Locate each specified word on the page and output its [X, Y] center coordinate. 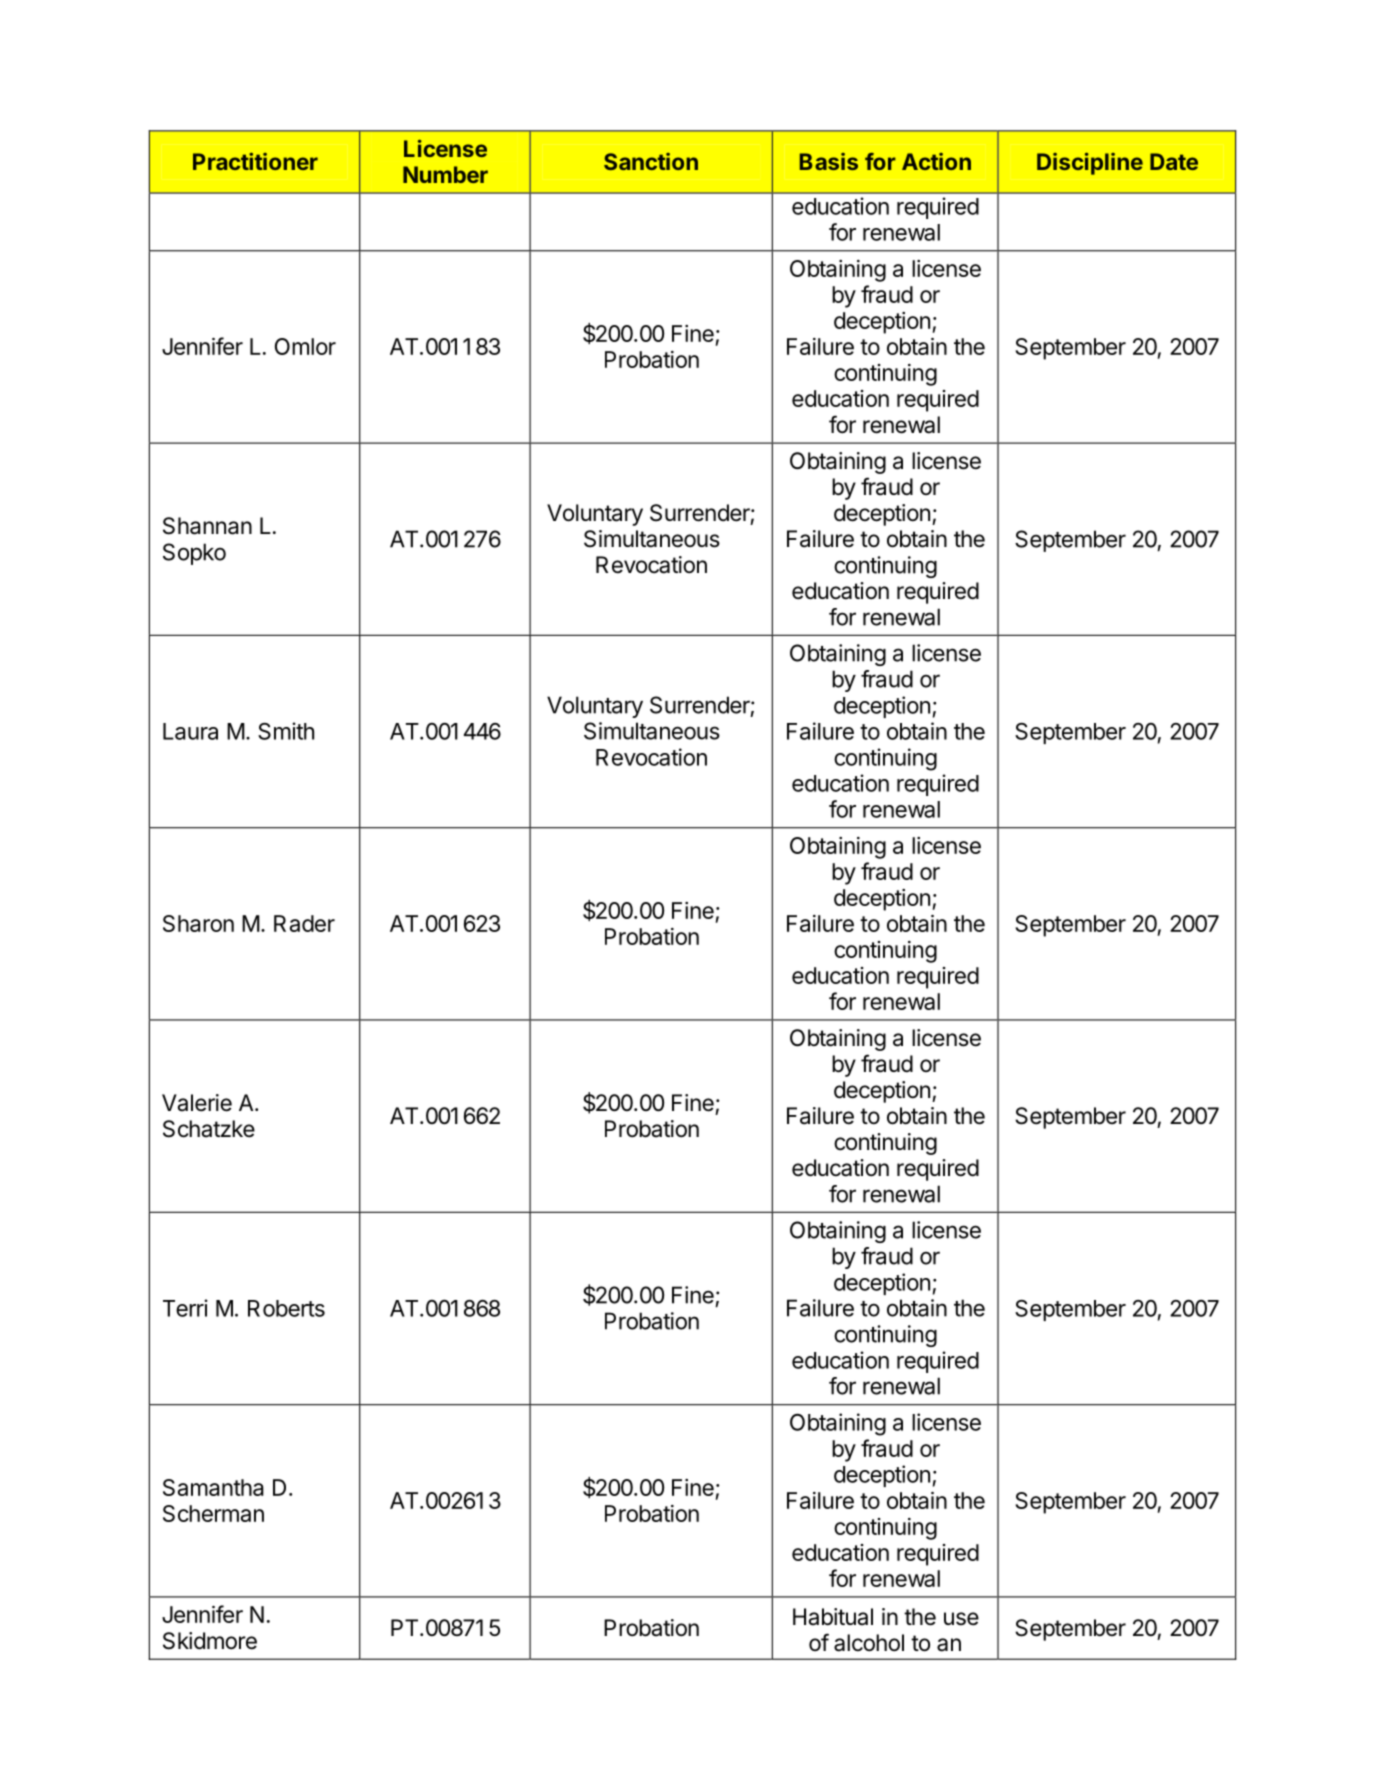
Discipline [1090, 163]
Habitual [833, 1617]
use [961, 1619]
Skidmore [210, 1641]
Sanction [651, 161]
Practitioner [255, 161]
